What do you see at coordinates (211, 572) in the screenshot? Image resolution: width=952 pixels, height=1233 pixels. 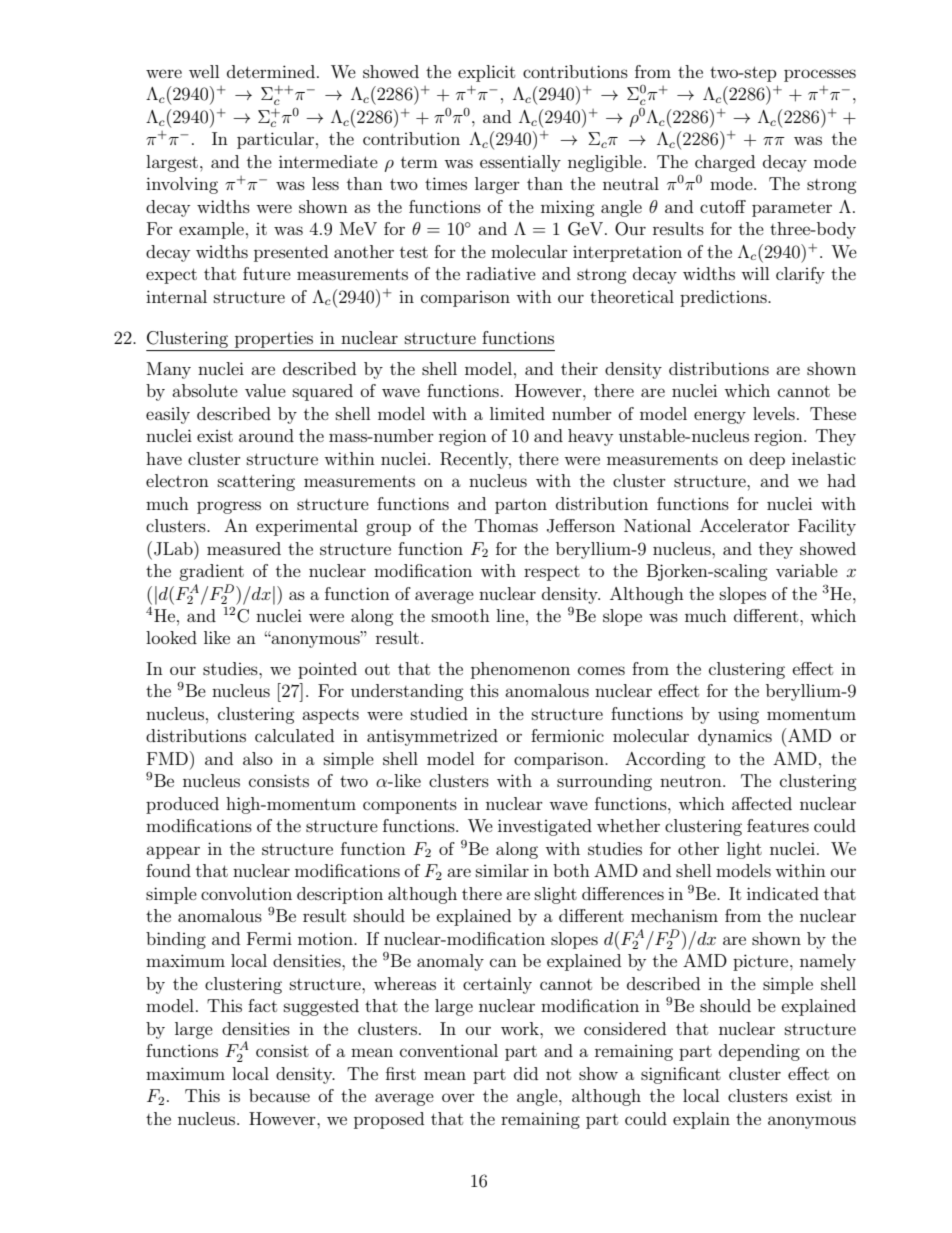 I see `gradient` at bounding box center [211, 572].
